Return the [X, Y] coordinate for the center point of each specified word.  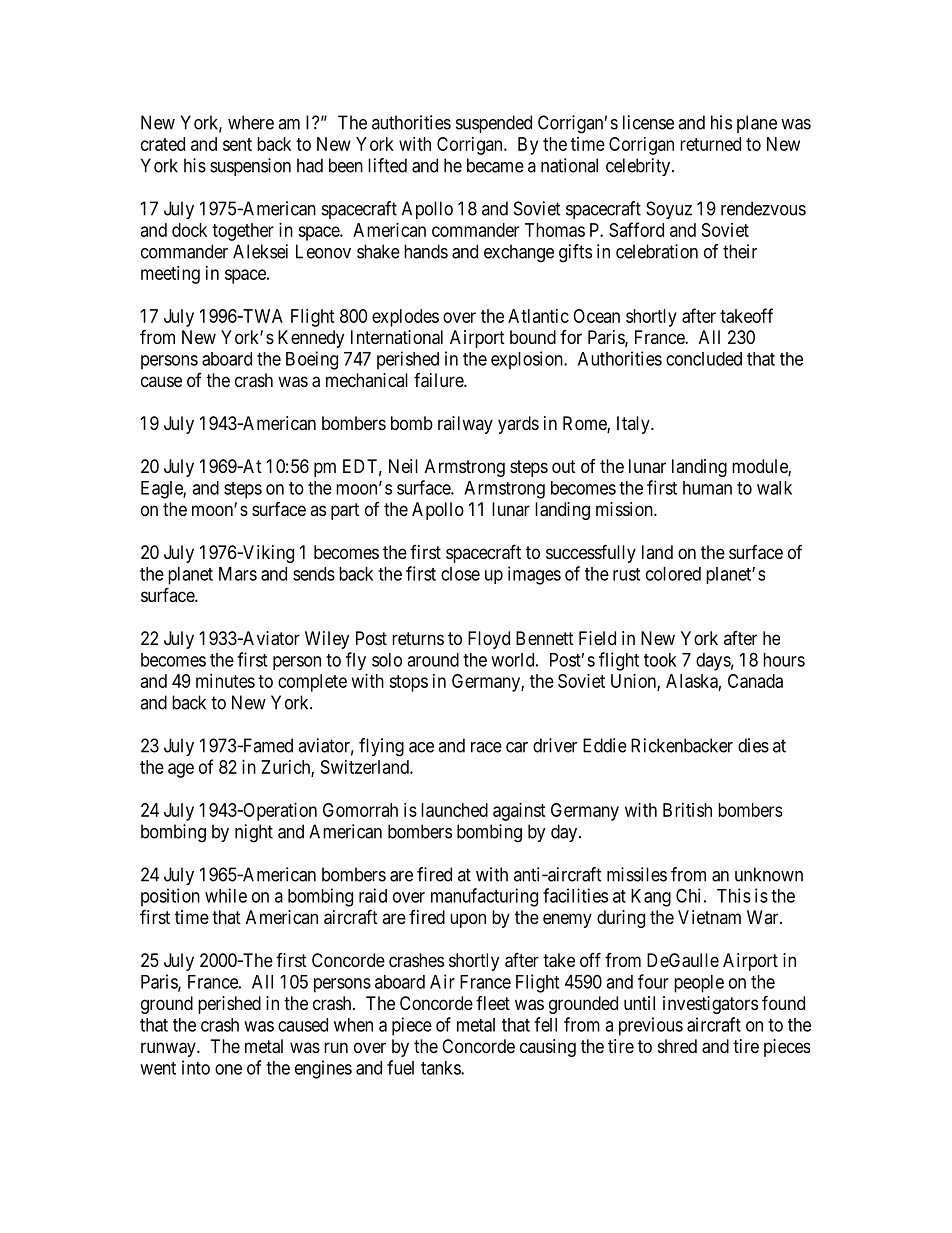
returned [710, 144]
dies [753, 745]
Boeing [312, 360]
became [495, 165]
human [707, 488]
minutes [225, 681]
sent [237, 144]
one [228, 1069]
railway [465, 425]
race [486, 747]
